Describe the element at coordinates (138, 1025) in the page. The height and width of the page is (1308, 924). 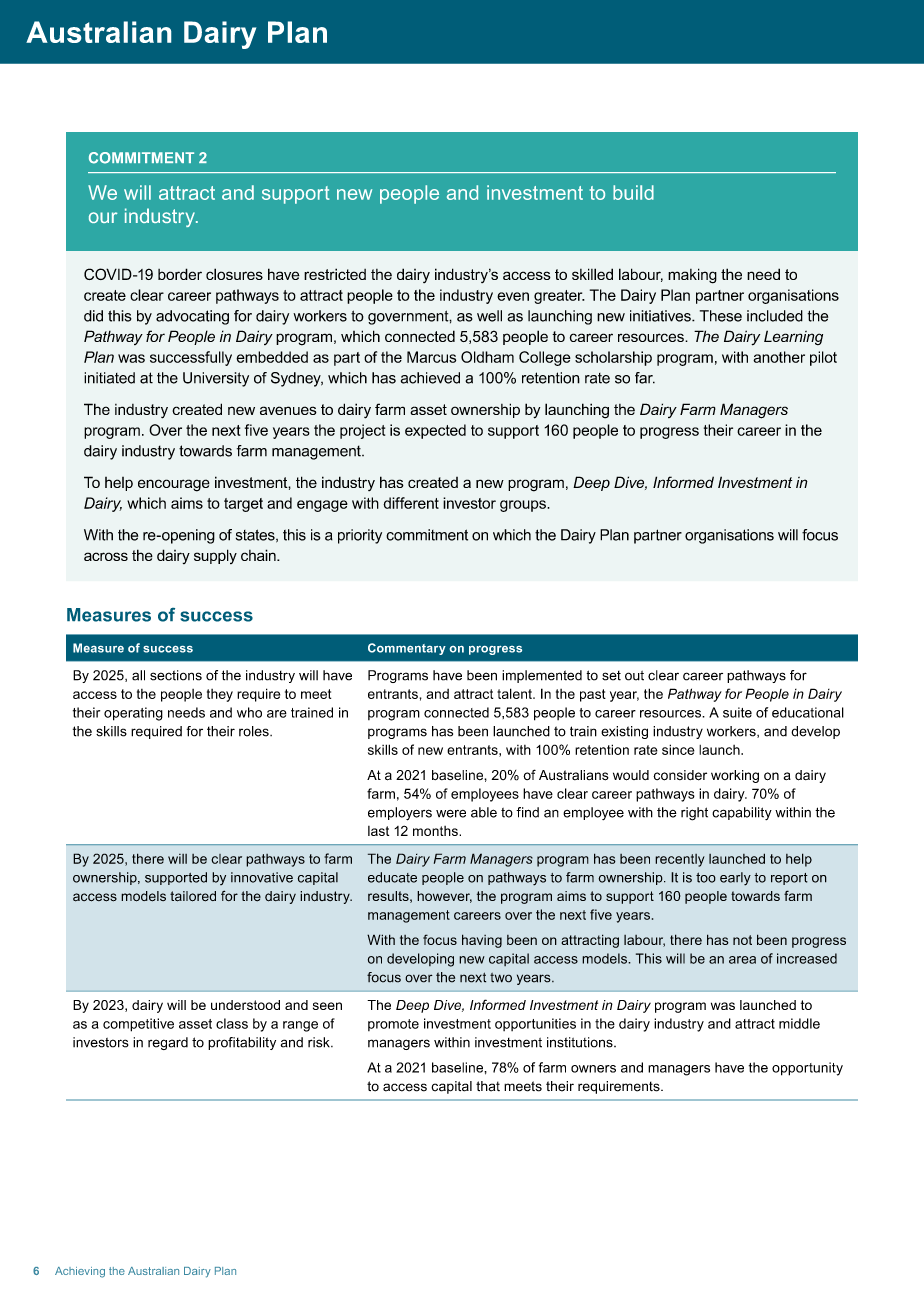
I see `competitive` at that location.
